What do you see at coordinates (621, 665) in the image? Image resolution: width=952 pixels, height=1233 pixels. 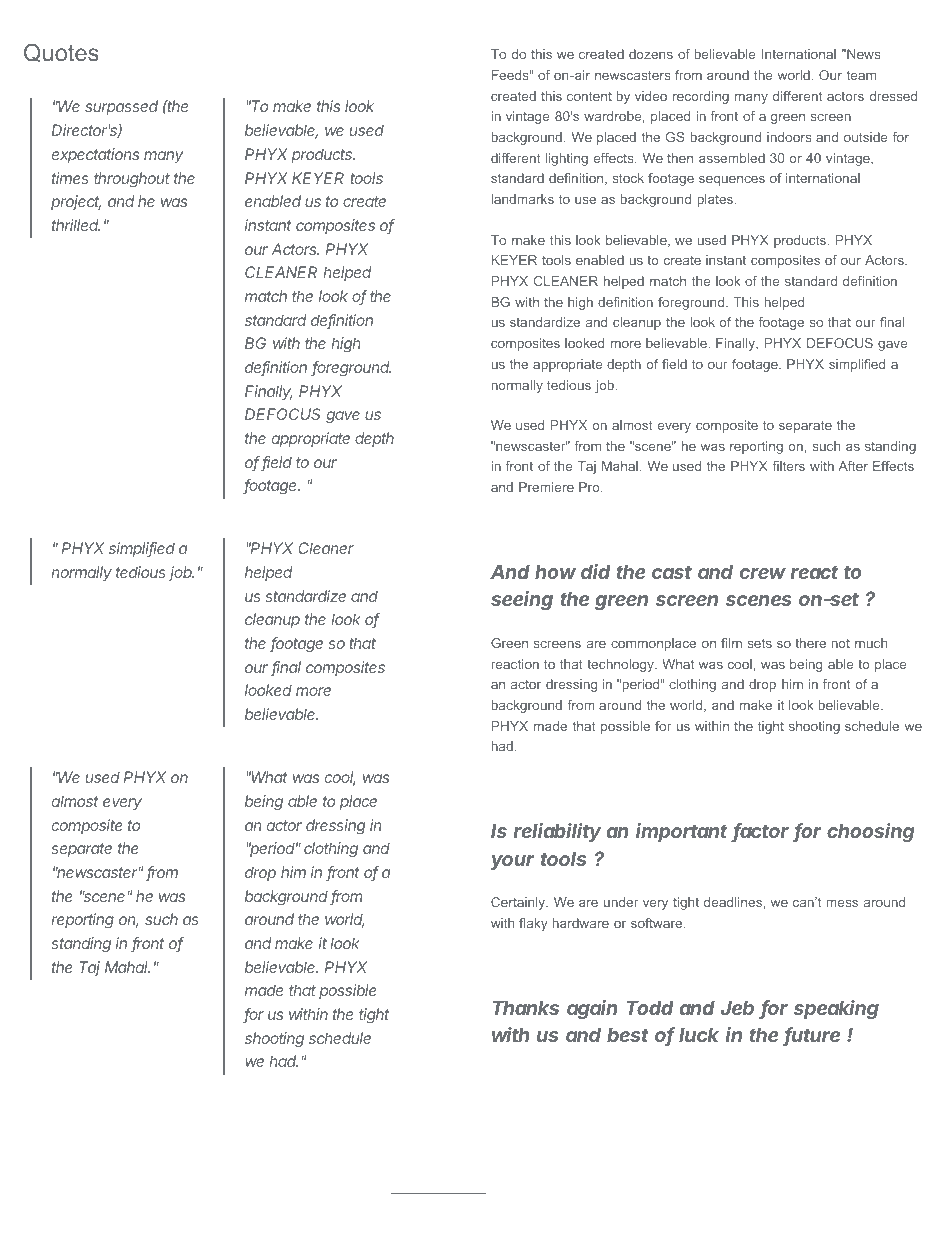 I see `technology` at bounding box center [621, 665].
